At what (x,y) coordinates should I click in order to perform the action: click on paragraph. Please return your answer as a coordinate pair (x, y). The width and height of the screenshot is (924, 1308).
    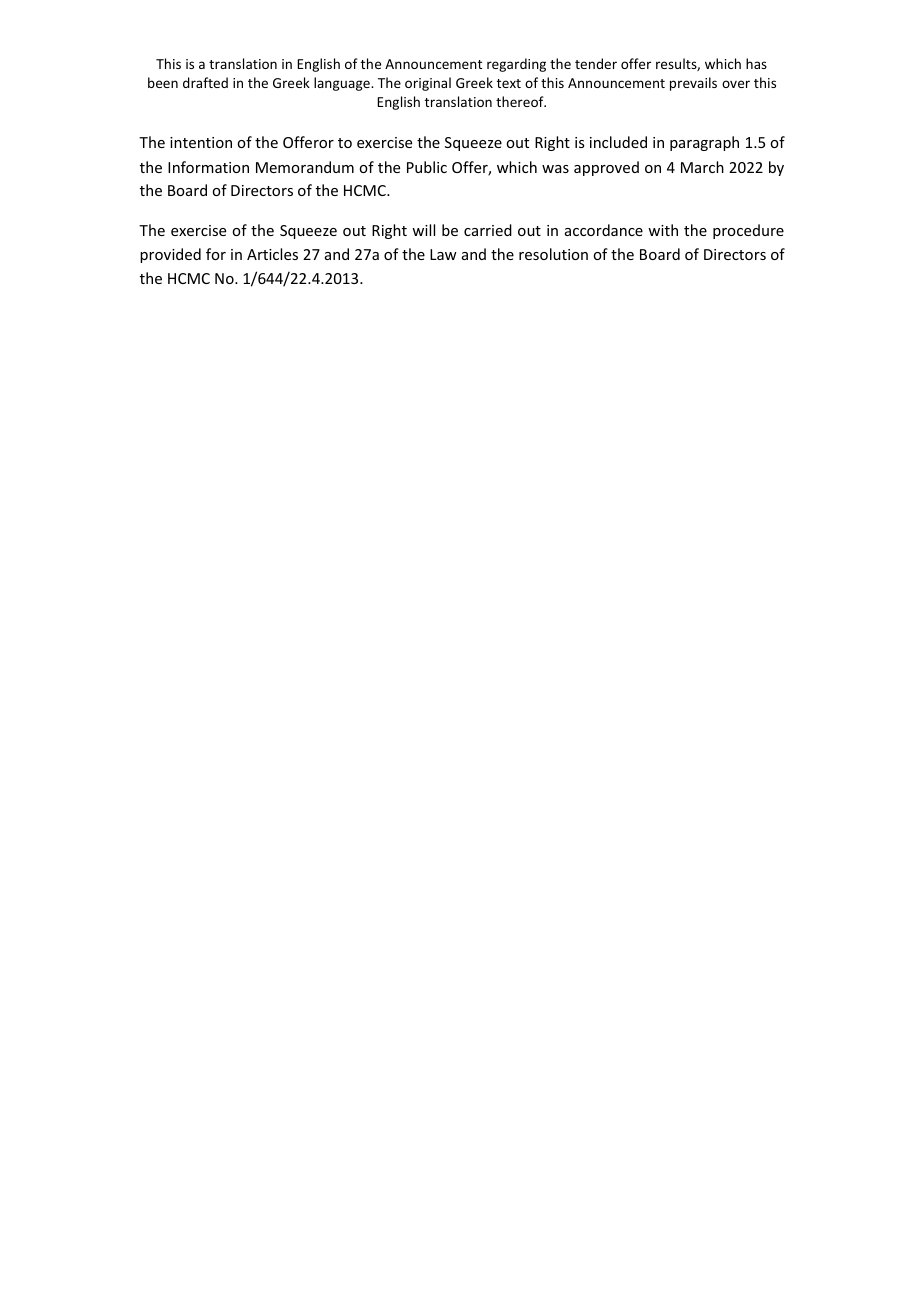
    Looking at the image, I should click on (704, 143).
